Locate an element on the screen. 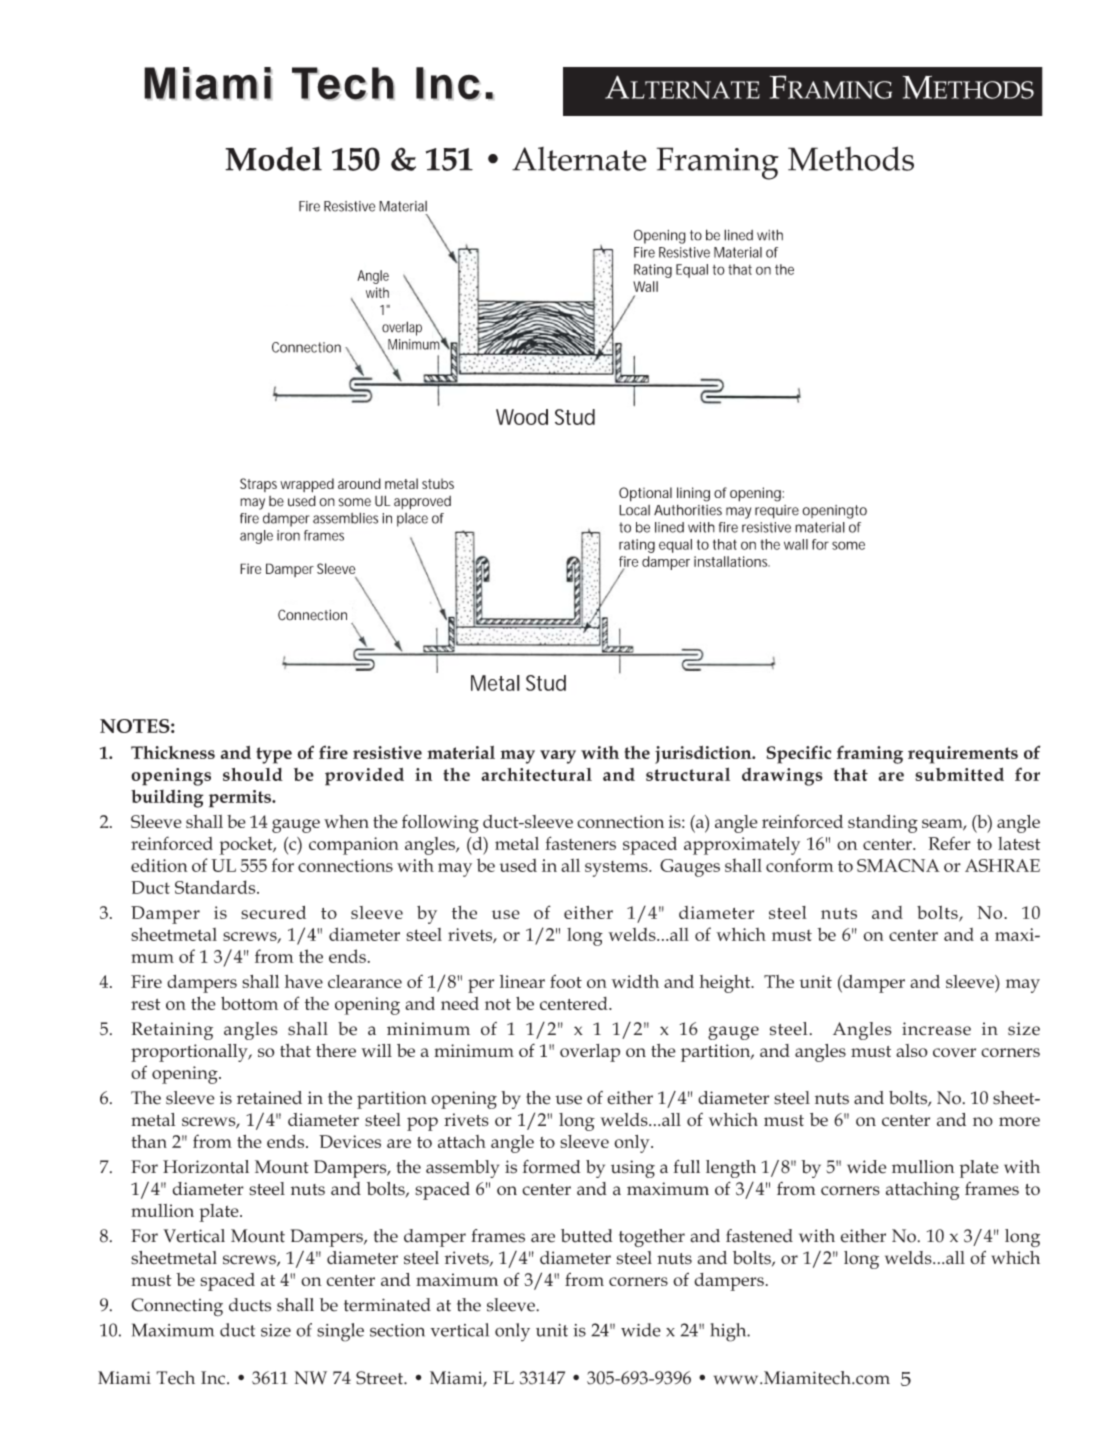  Connecting is located at coordinates (177, 1307).
